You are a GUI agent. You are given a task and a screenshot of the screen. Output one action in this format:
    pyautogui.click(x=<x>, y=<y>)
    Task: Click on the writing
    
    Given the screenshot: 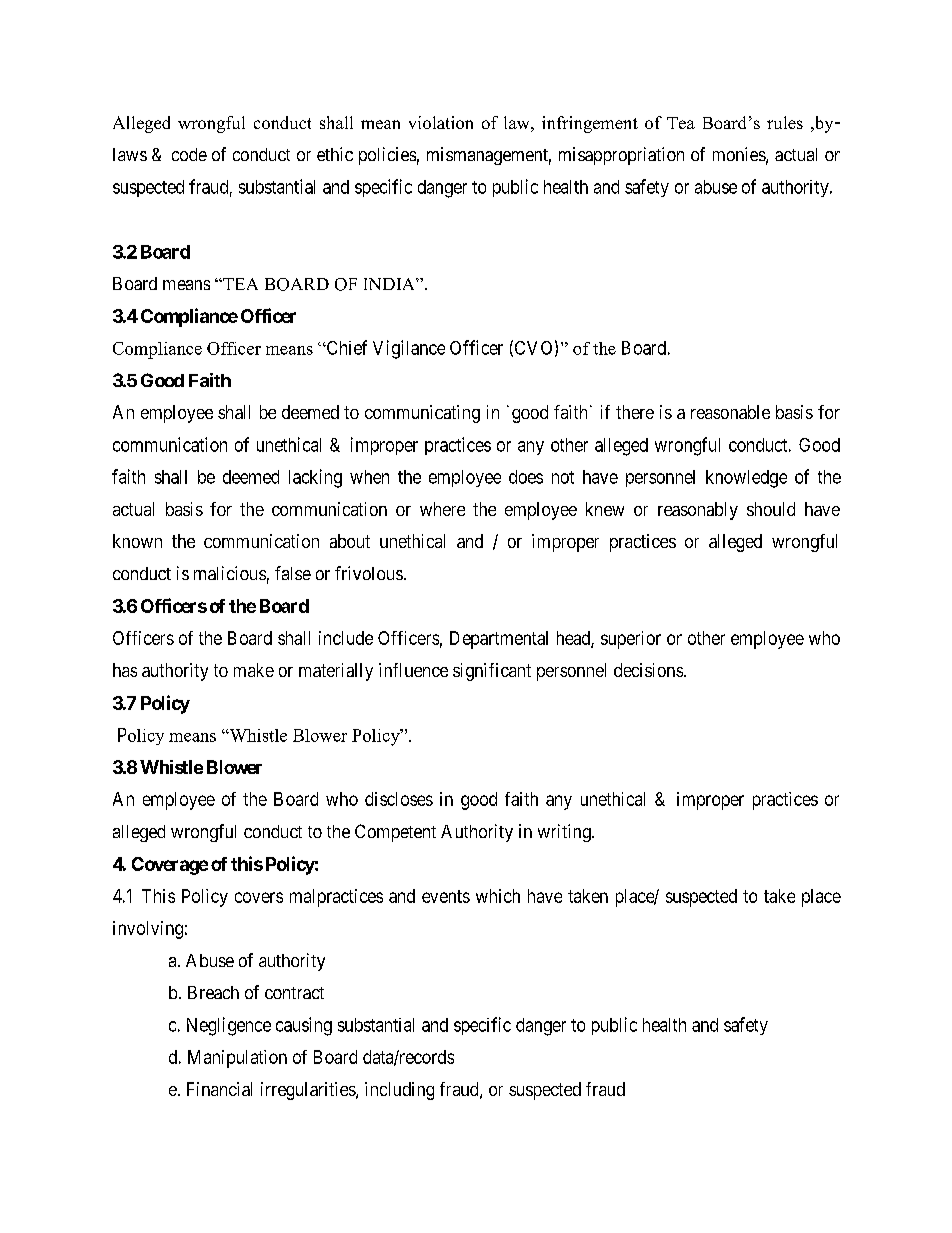 What is the action you would take?
    pyautogui.click(x=565, y=833)
